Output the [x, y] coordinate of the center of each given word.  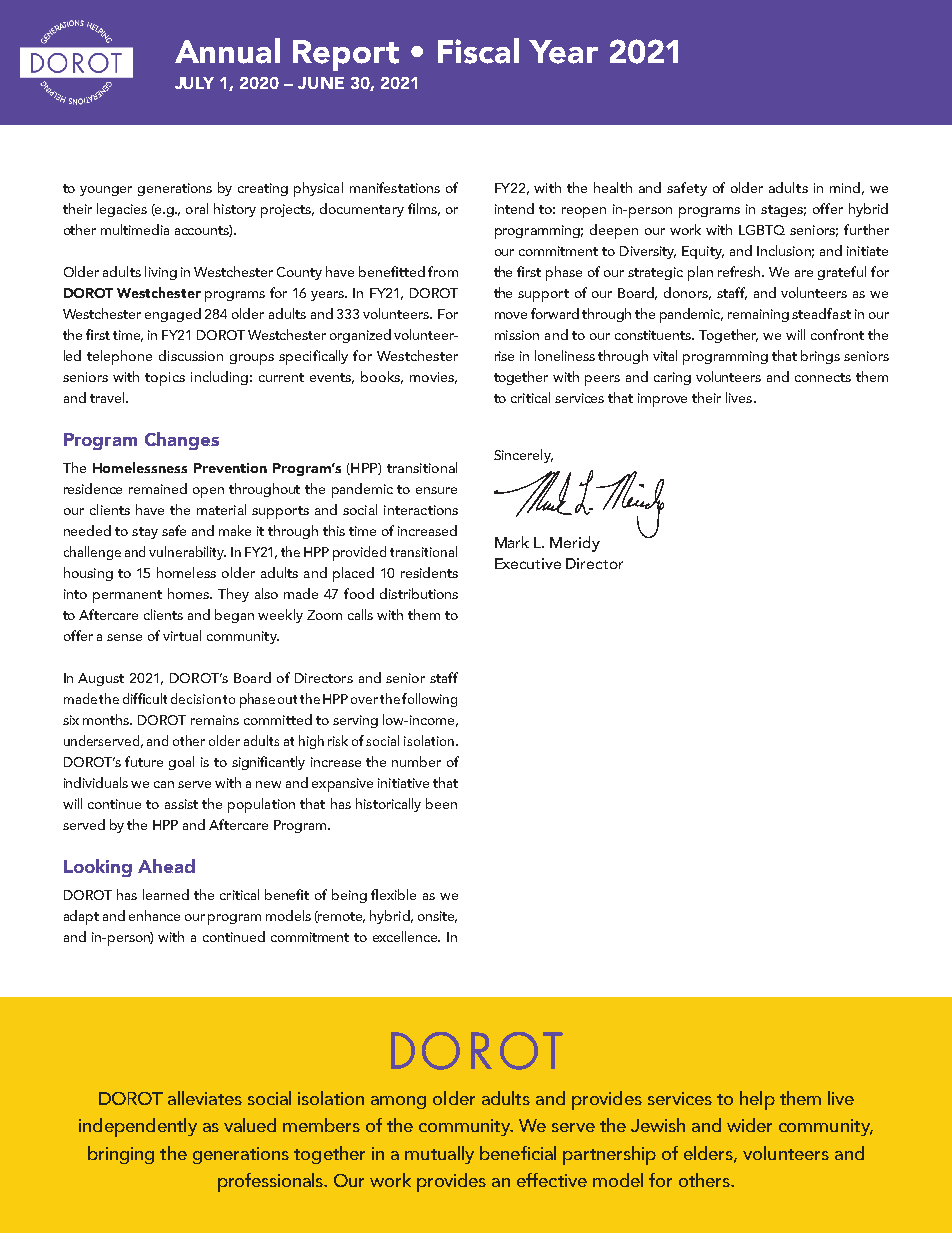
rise [504, 356]
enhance [154, 915]
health [613, 187]
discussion [191, 355]
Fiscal [478, 51]
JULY [194, 83]
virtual [182, 635]
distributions [419, 593]
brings [820, 357]
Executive [528, 563]
